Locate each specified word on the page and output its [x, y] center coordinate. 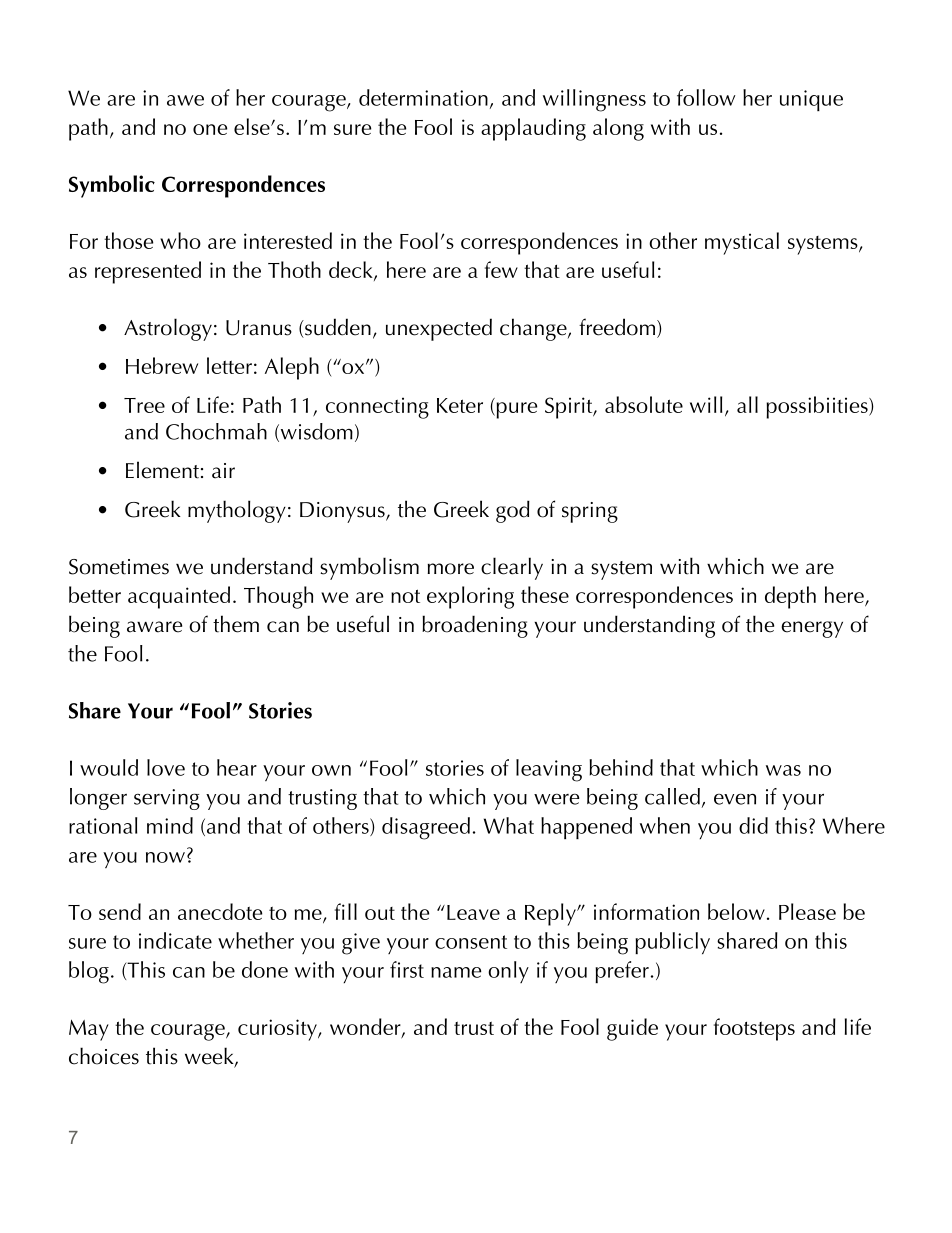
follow [706, 97]
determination [423, 97]
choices [104, 1056]
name [456, 972]
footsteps [754, 1029]
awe [185, 100]
